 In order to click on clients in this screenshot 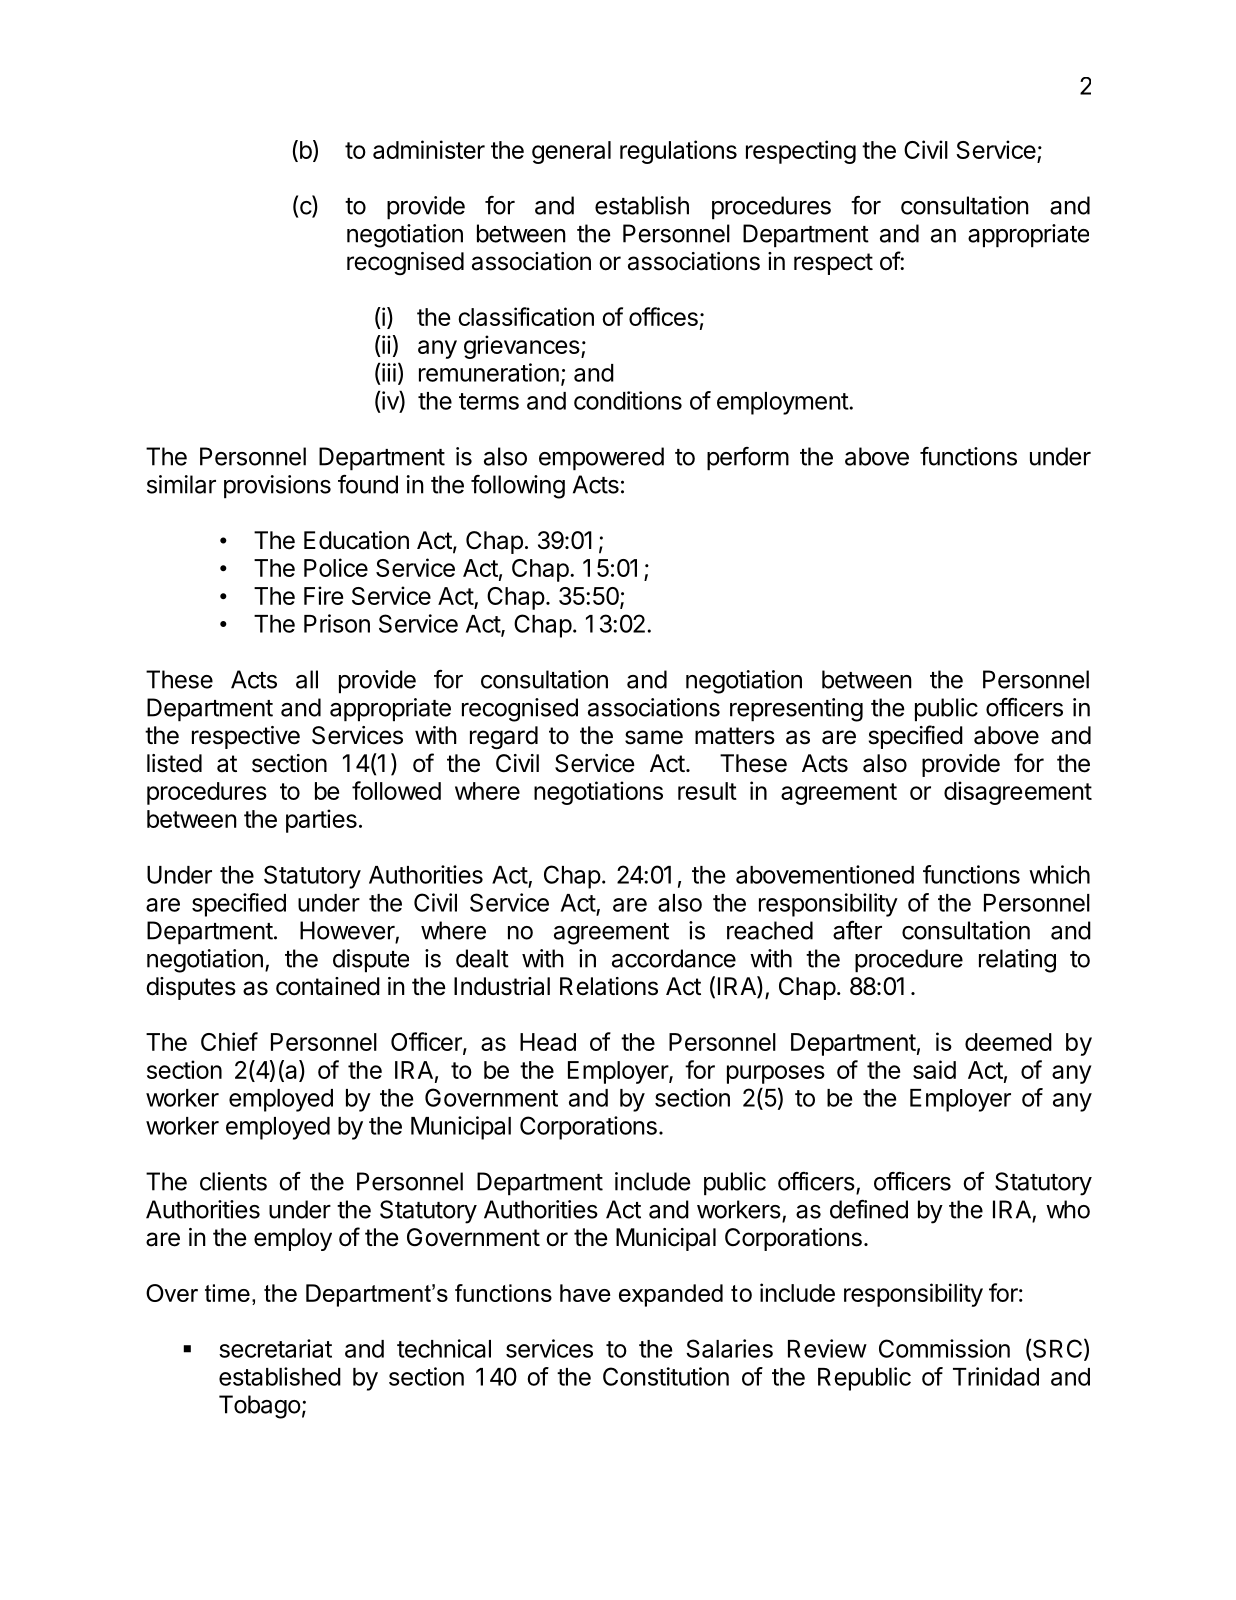, I will do `click(233, 1181)`.
